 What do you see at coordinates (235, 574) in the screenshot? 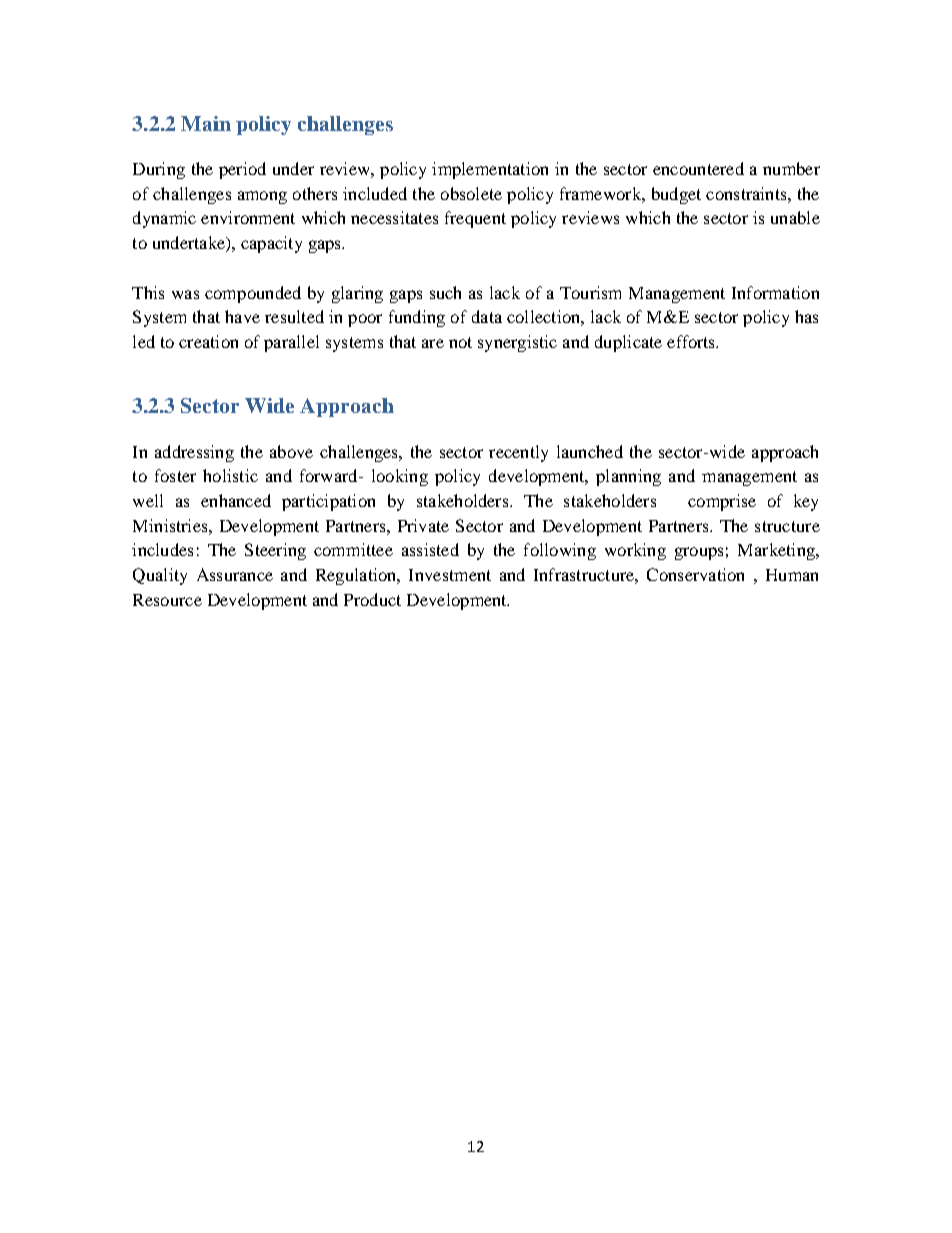
I see `Assurance` at bounding box center [235, 574].
